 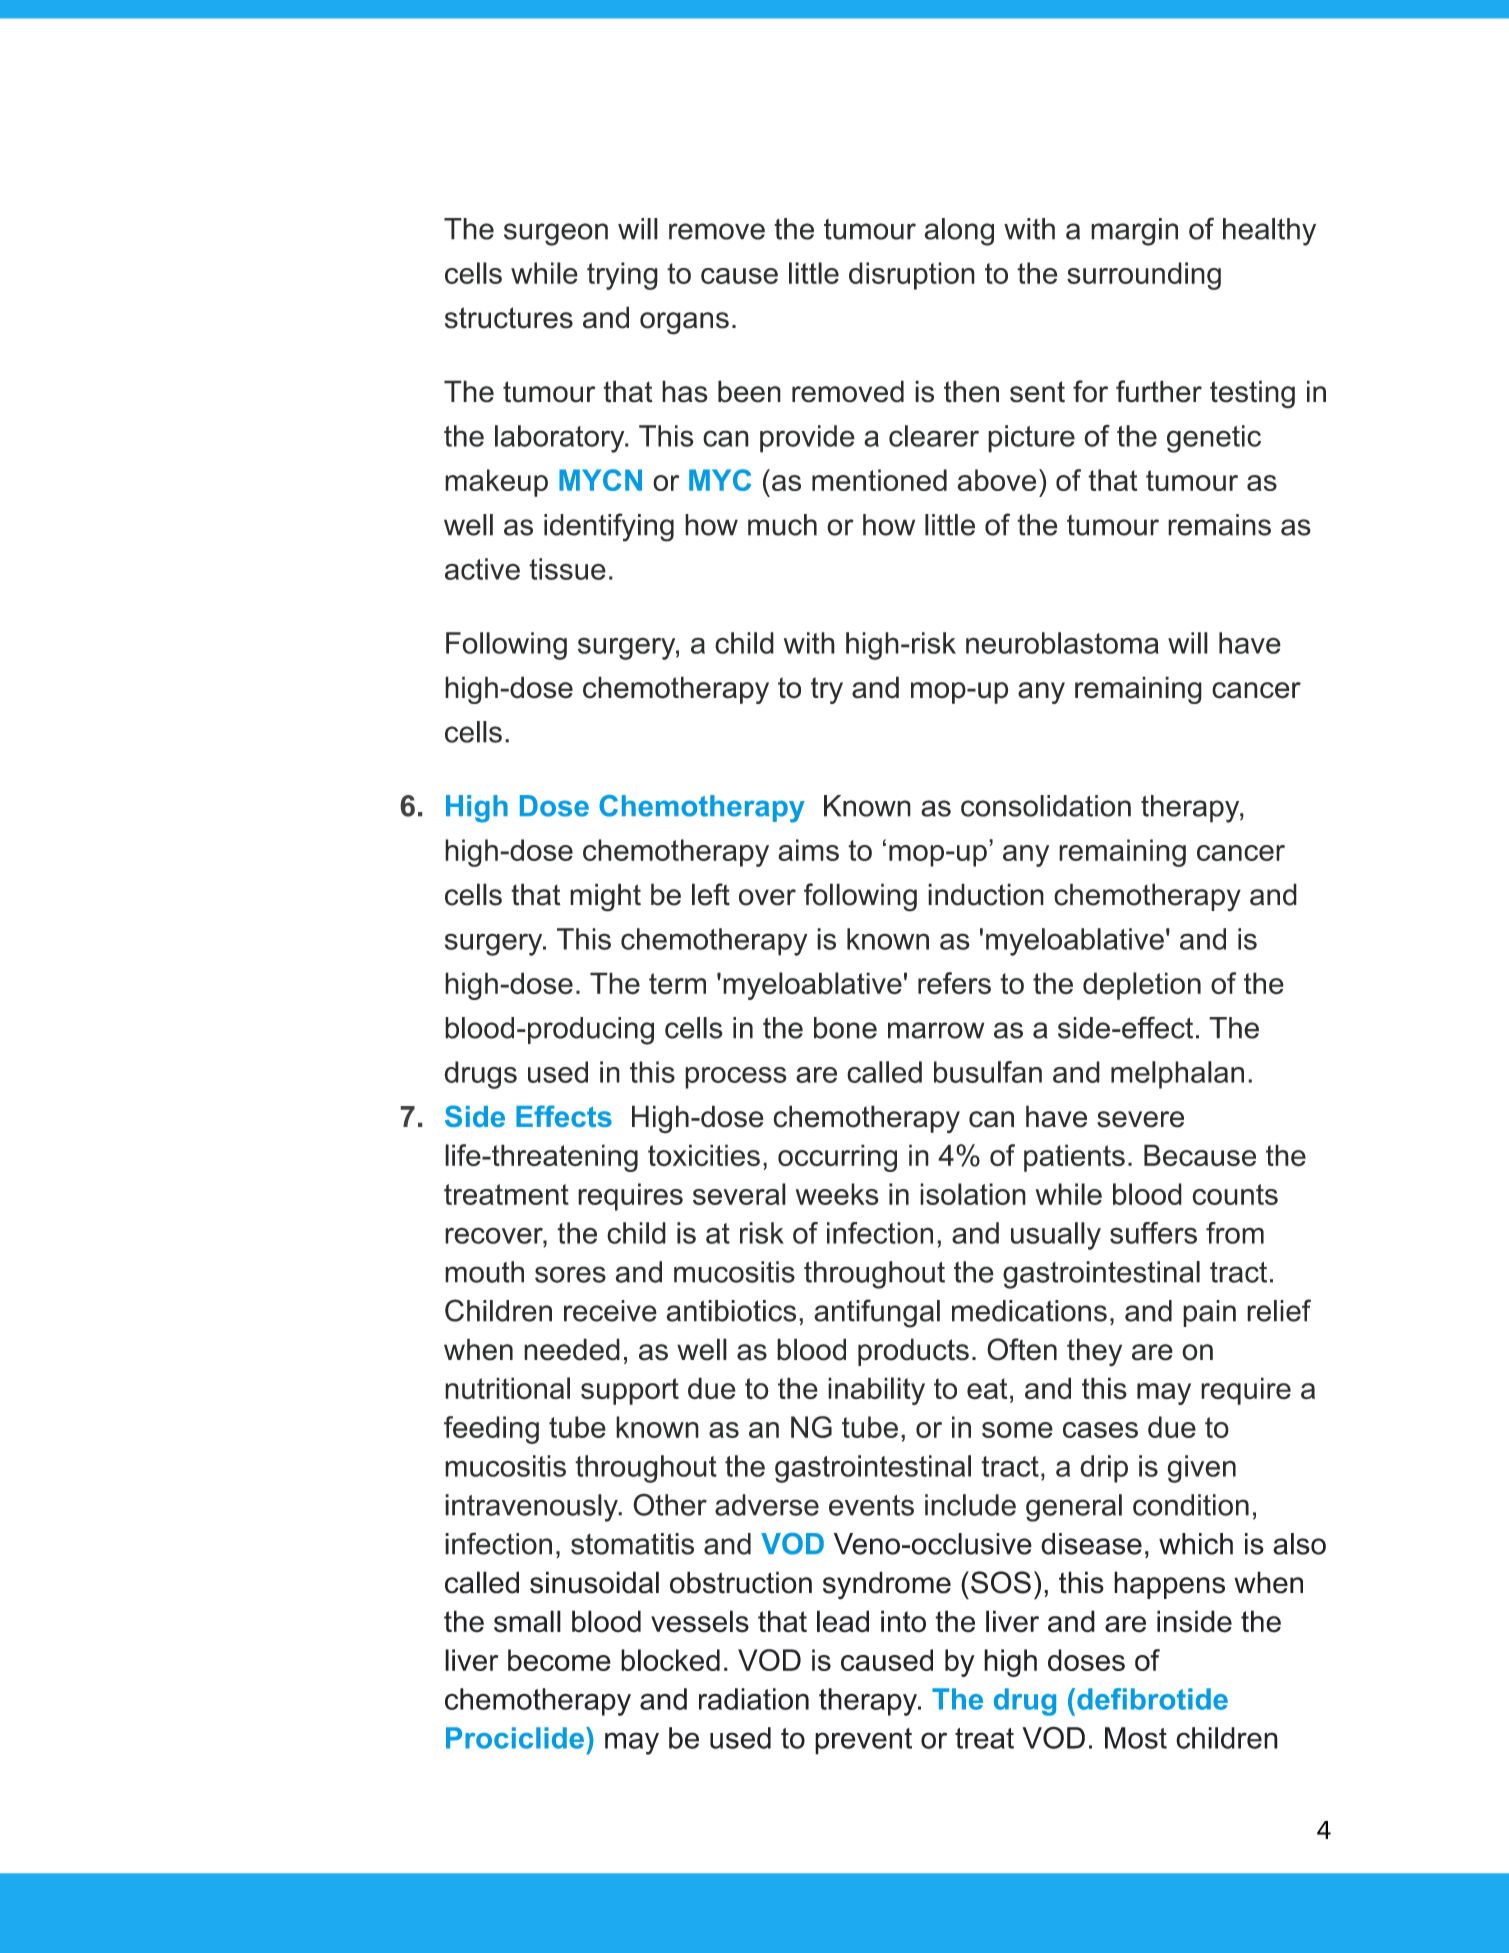 I want to click on prevent, so click(x=863, y=1741).
